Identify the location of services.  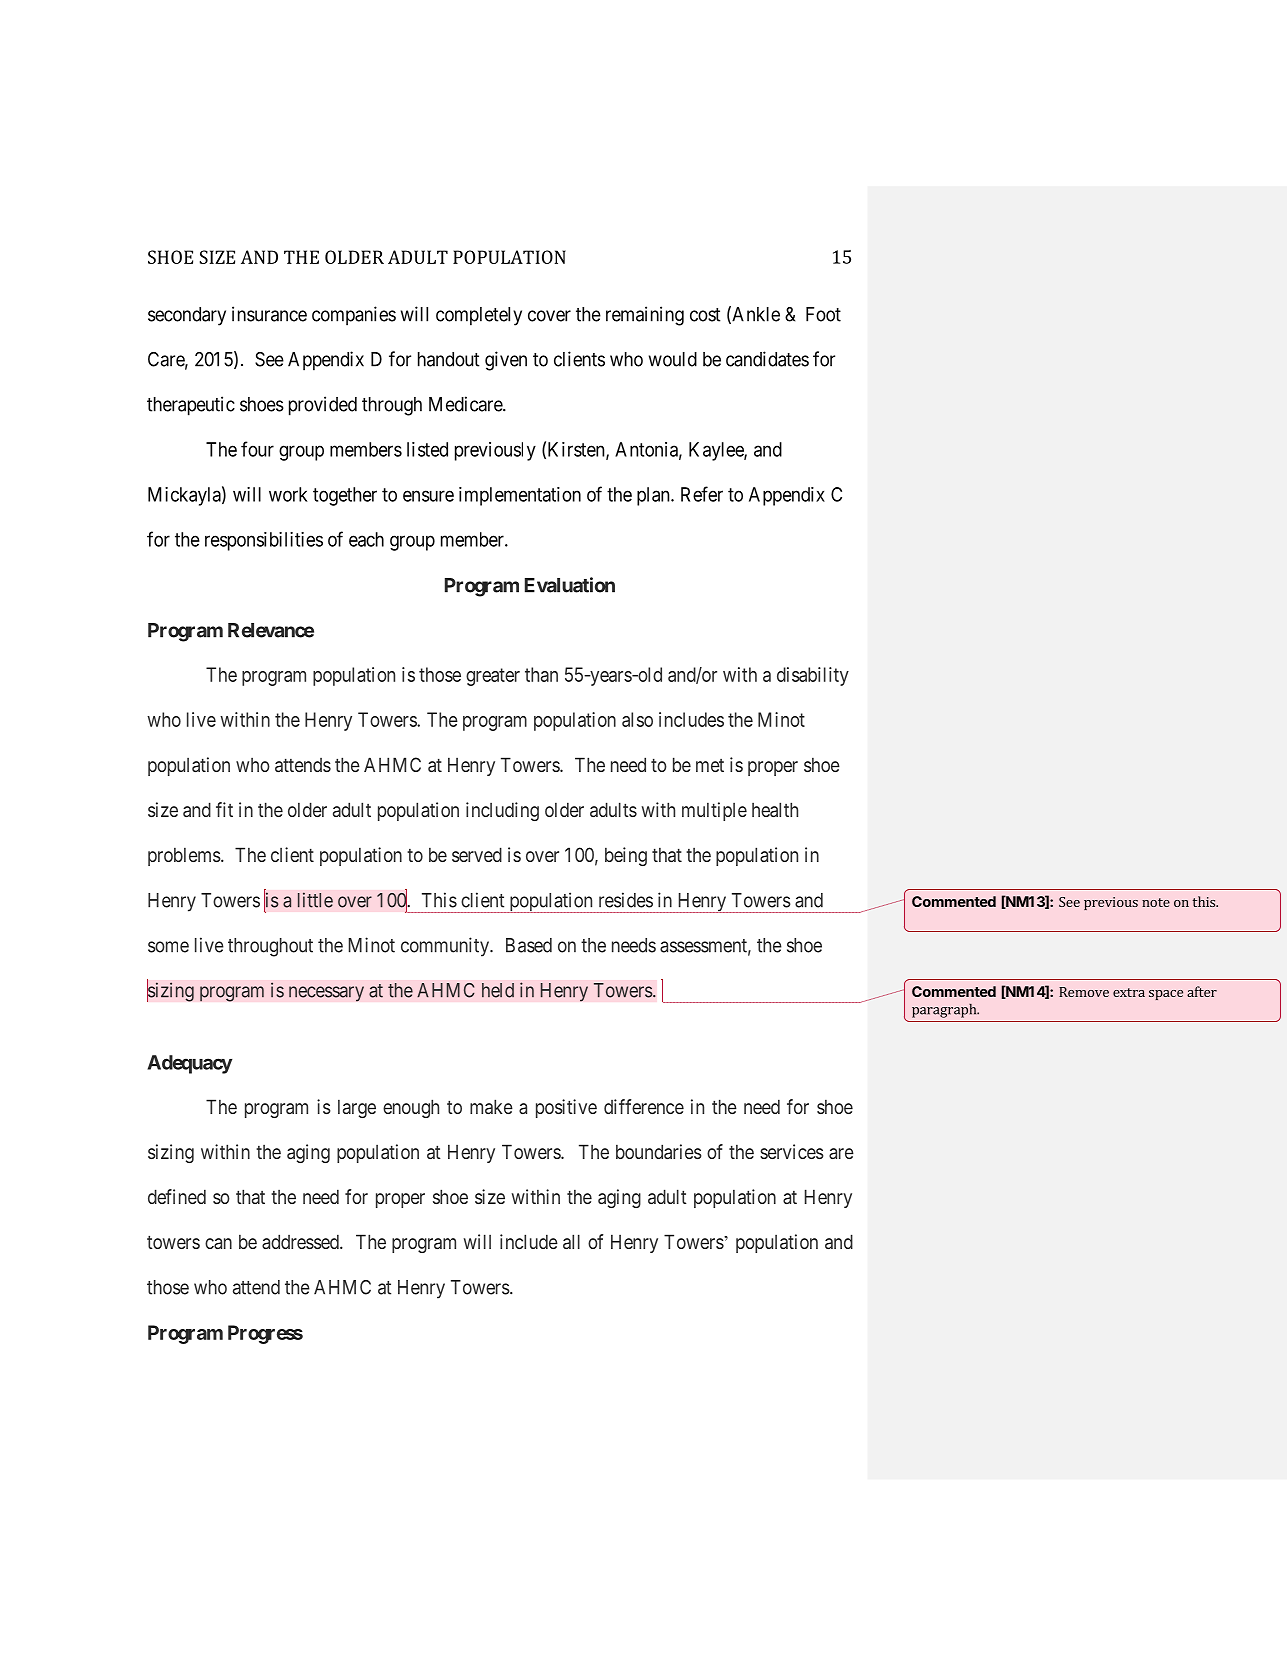
(792, 1151).
